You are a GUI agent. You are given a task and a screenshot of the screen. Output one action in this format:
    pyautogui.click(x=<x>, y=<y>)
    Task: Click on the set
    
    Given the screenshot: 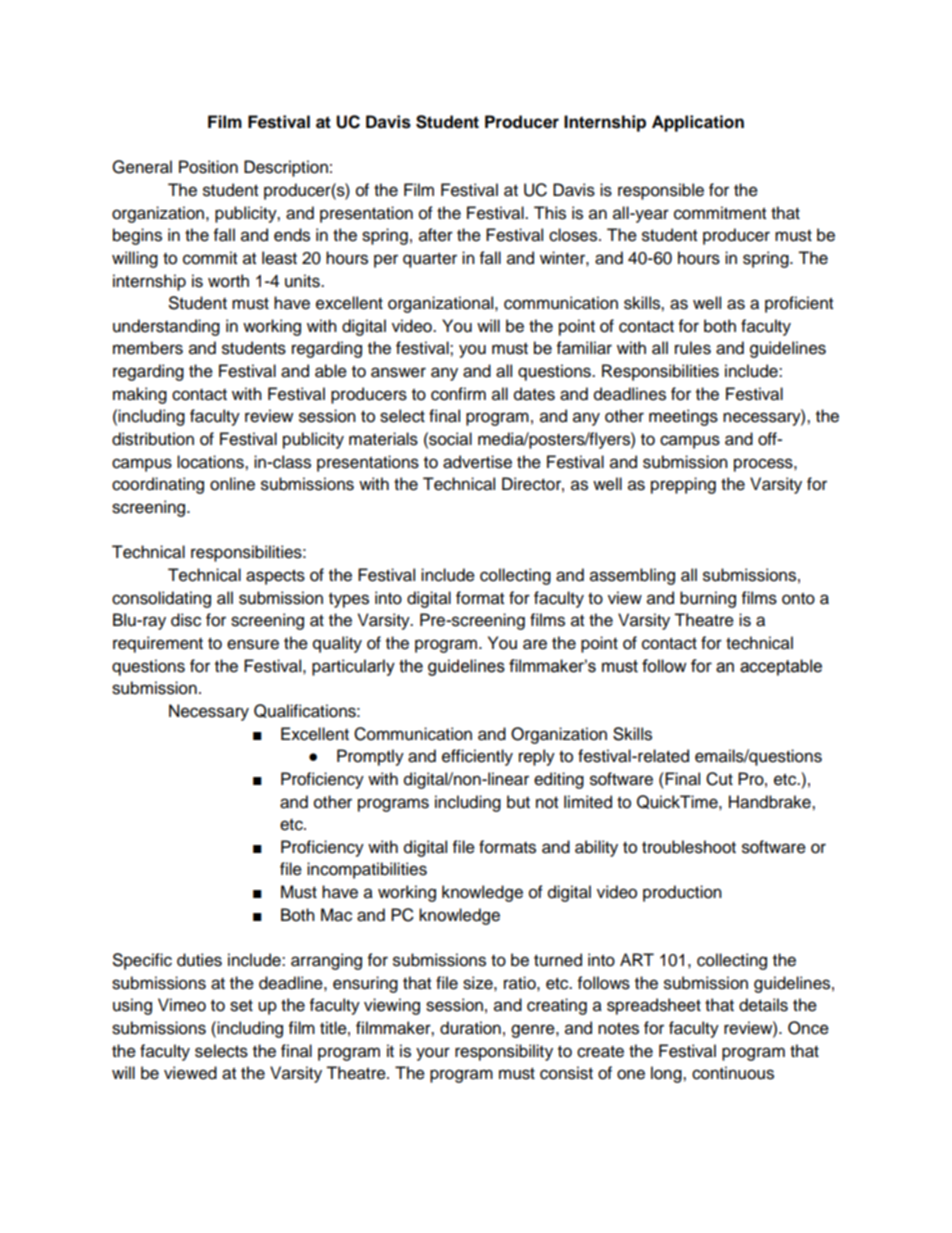 What is the action you would take?
    pyautogui.click(x=241, y=1006)
